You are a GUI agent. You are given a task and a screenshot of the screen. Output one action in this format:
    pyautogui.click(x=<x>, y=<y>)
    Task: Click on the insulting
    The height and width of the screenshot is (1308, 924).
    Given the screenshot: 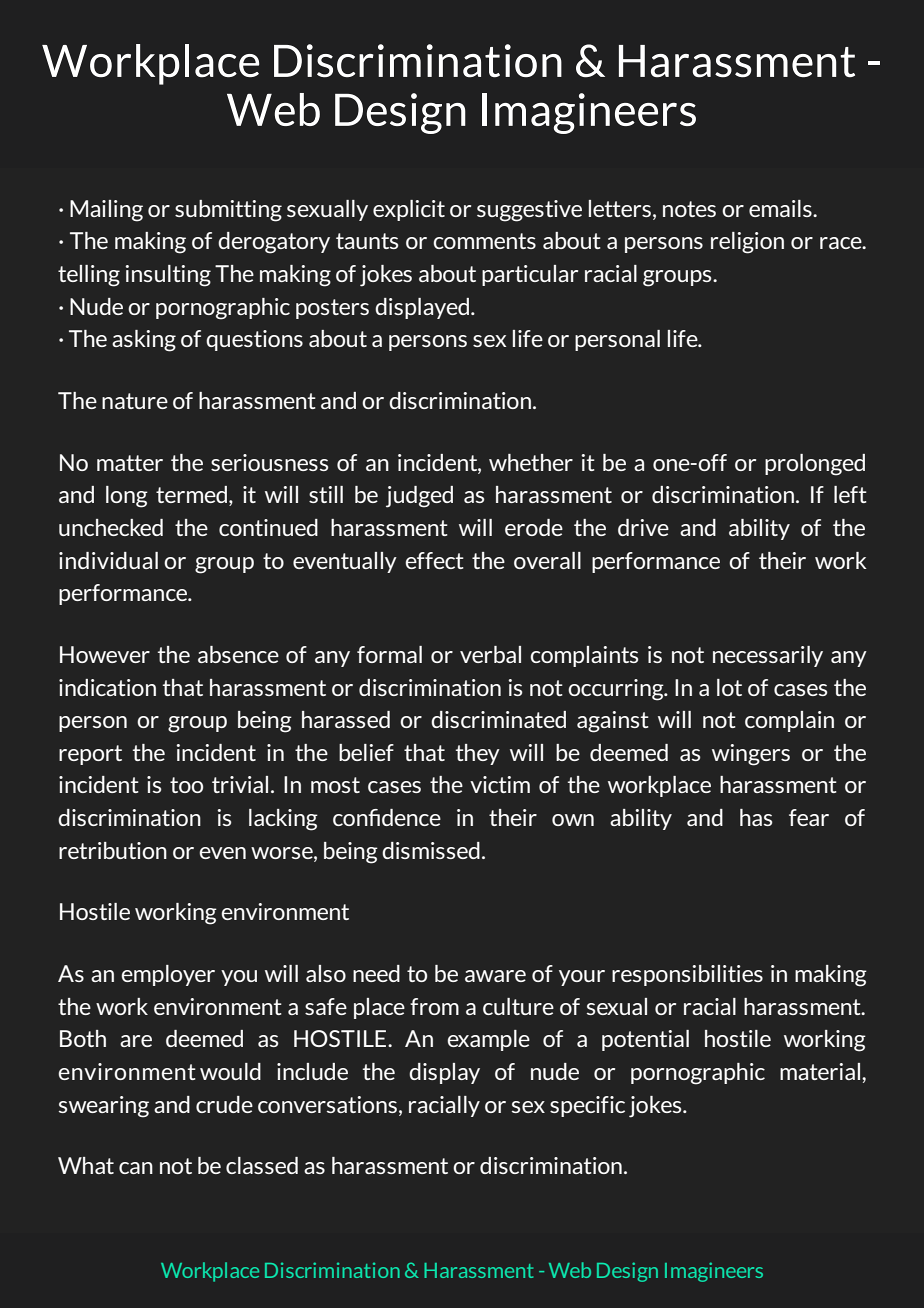 What is the action you would take?
    pyautogui.click(x=168, y=276)
